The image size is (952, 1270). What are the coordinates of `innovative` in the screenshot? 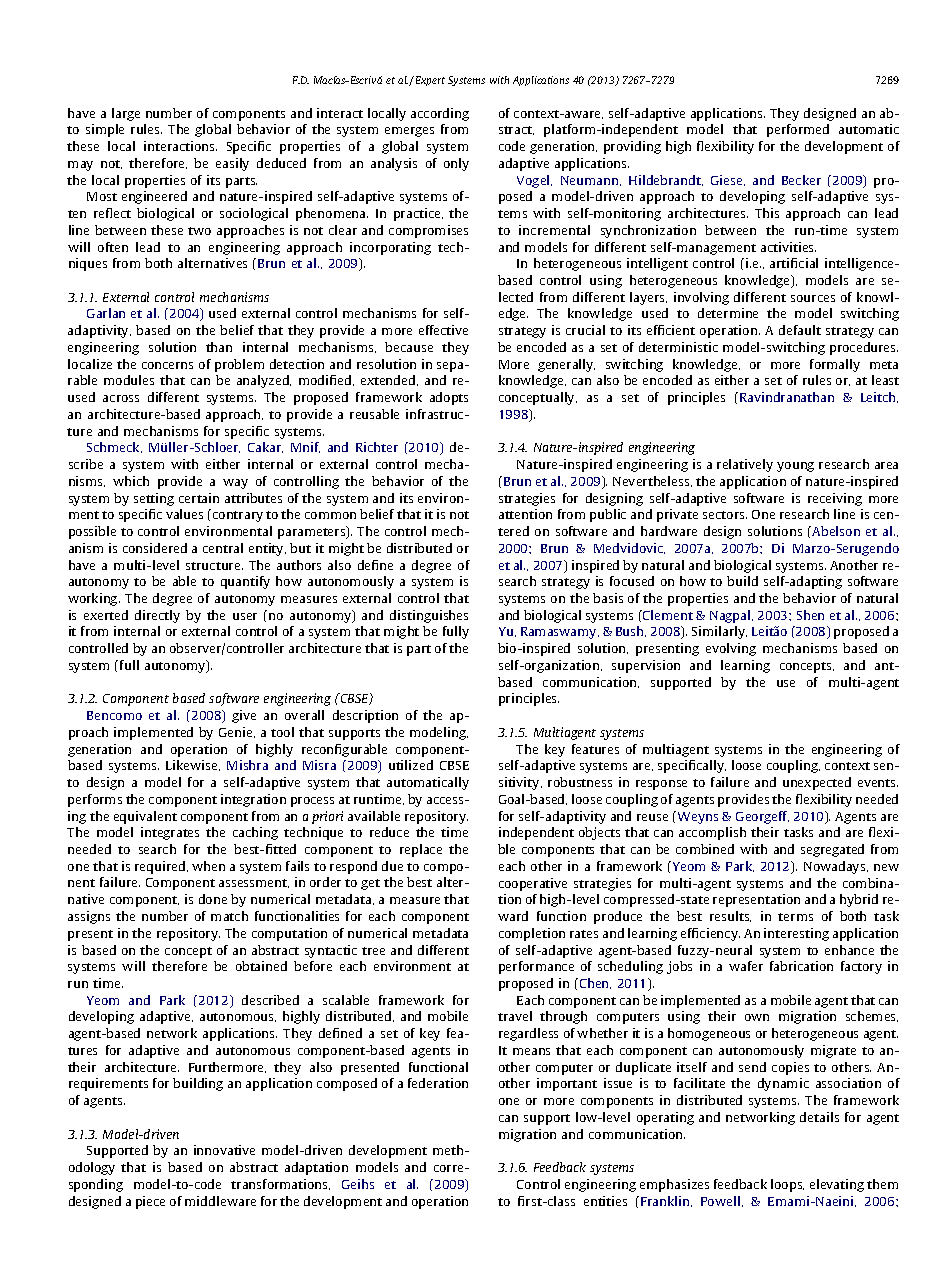 It's located at (224, 1150).
